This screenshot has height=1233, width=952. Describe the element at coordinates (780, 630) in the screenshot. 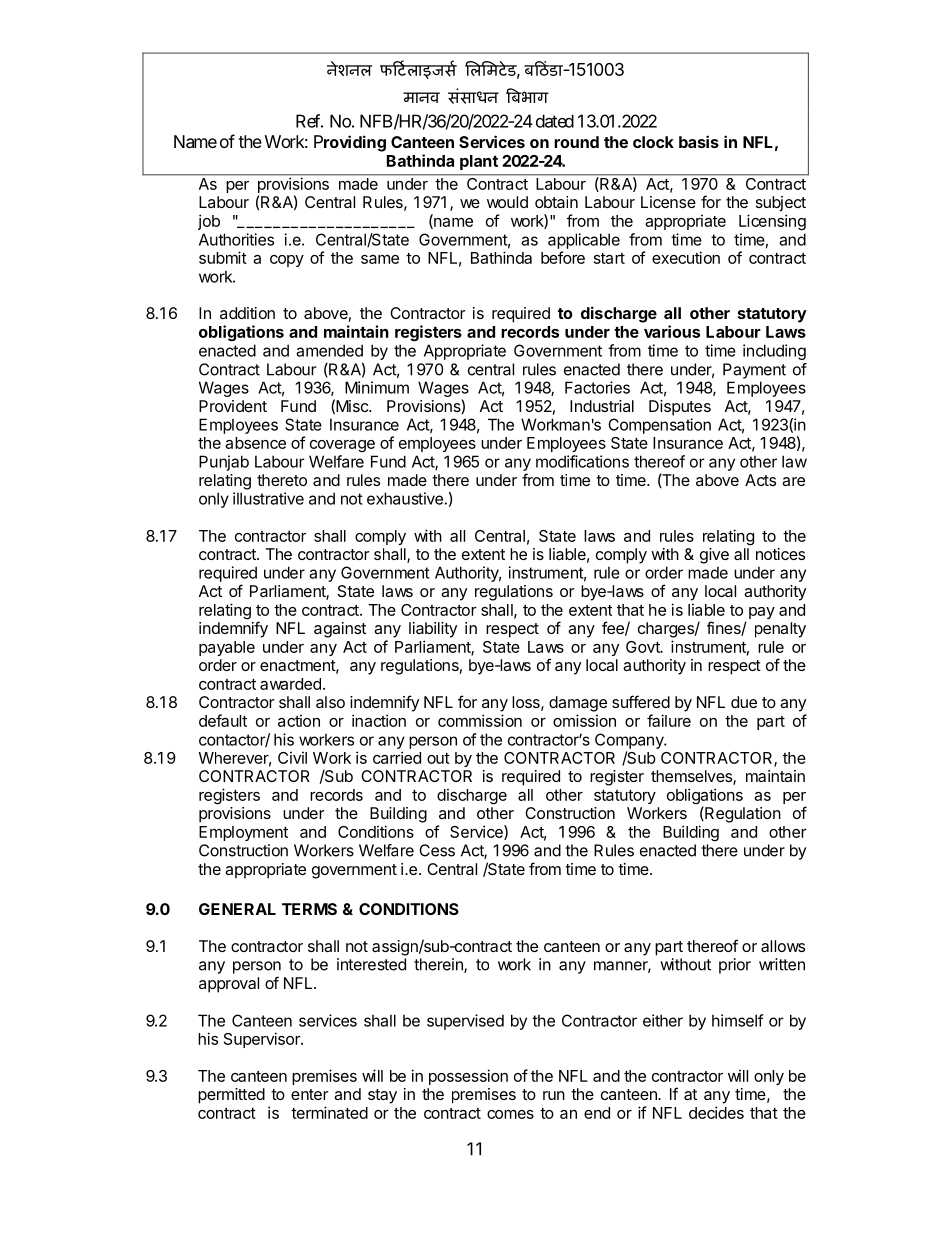

I see `penalty` at that location.
